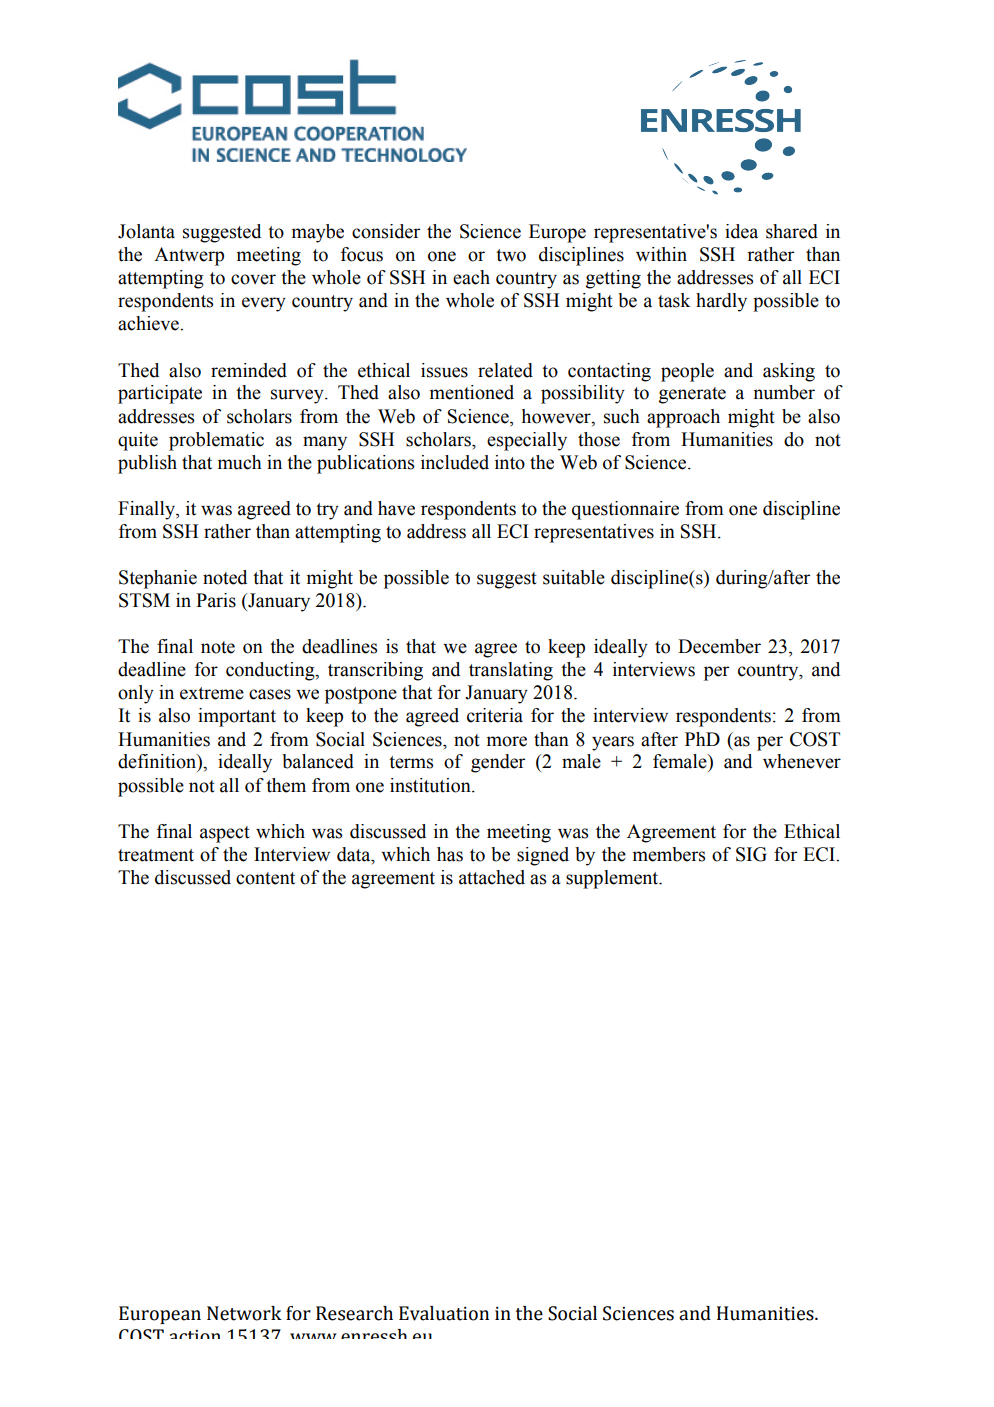 Image resolution: width=994 pixels, height=1407 pixels. Describe the element at coordinates (507, 741) in the screenshot. I see `more` at that location.
